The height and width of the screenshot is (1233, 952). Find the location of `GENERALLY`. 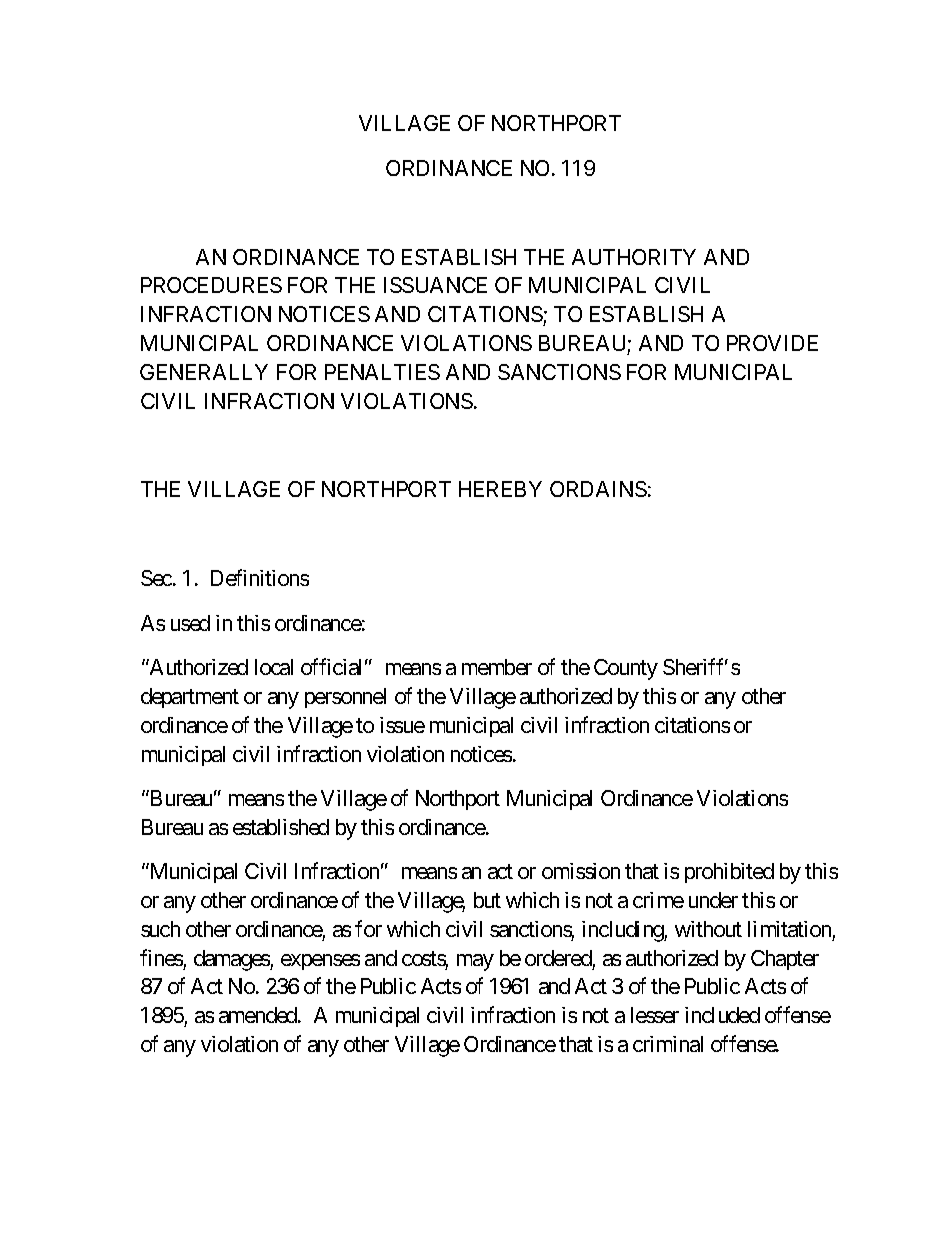

GENERALLY is located at coordinates (204, 372).
